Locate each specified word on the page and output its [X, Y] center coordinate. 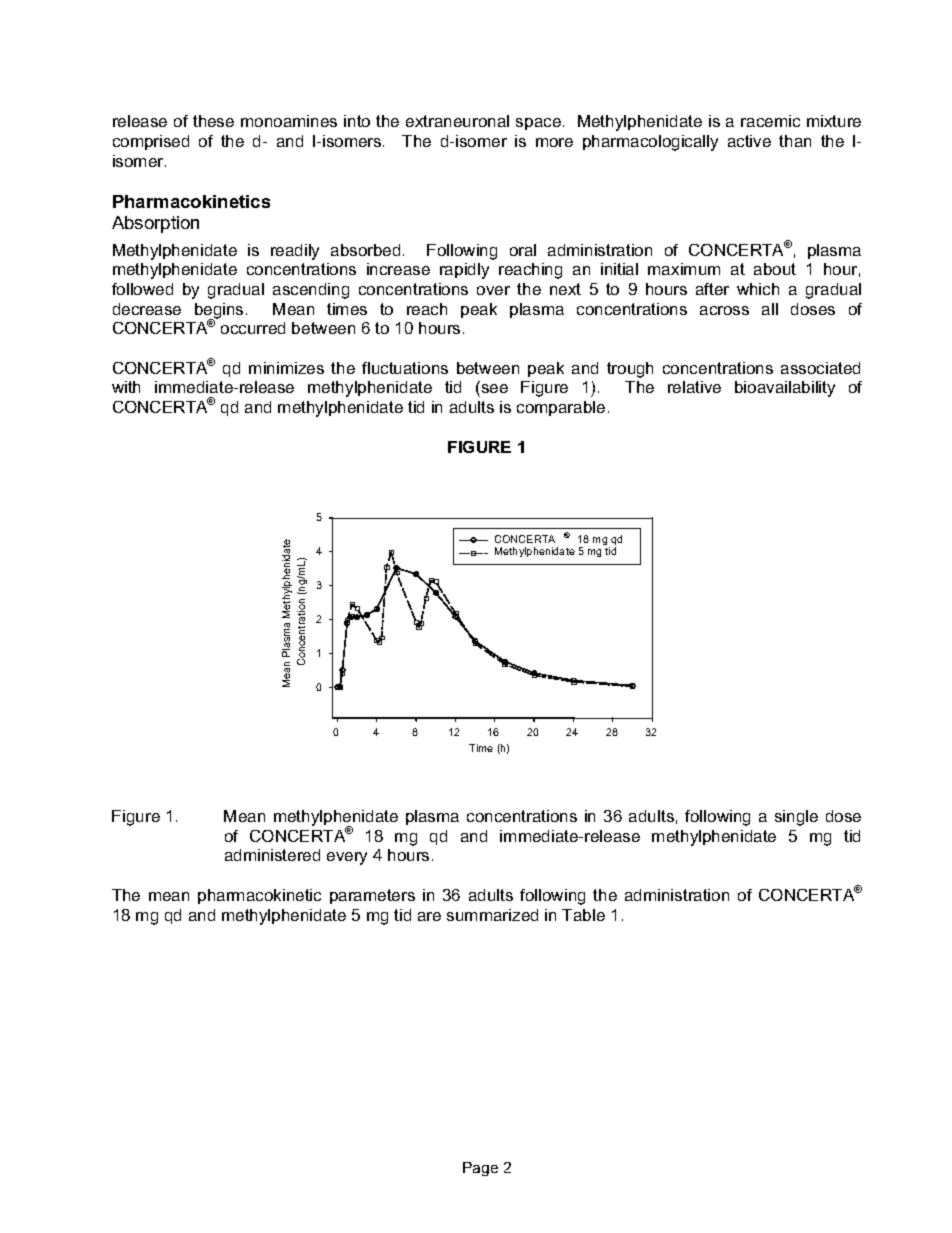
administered [272, 855]
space [538, 124]
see [493, 390]
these [213, 121]
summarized [492, 915]
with [126, 387]
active [749, 141]
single [796, 818]
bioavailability [785, 389]
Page [480, 1169]
